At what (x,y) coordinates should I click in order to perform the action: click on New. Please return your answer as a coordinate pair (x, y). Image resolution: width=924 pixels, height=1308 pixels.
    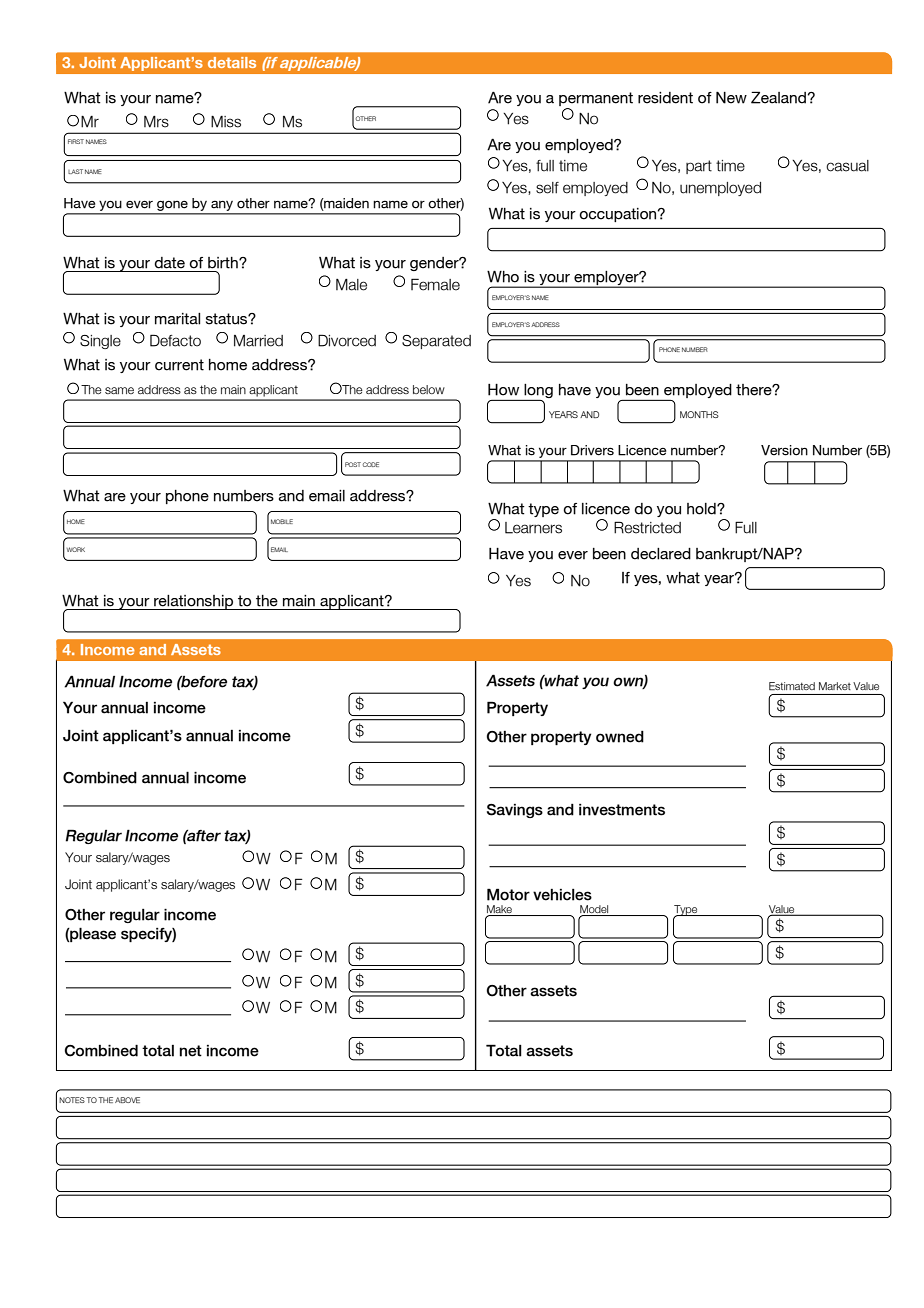
    Looking at the image, I should click on (731, 98).
